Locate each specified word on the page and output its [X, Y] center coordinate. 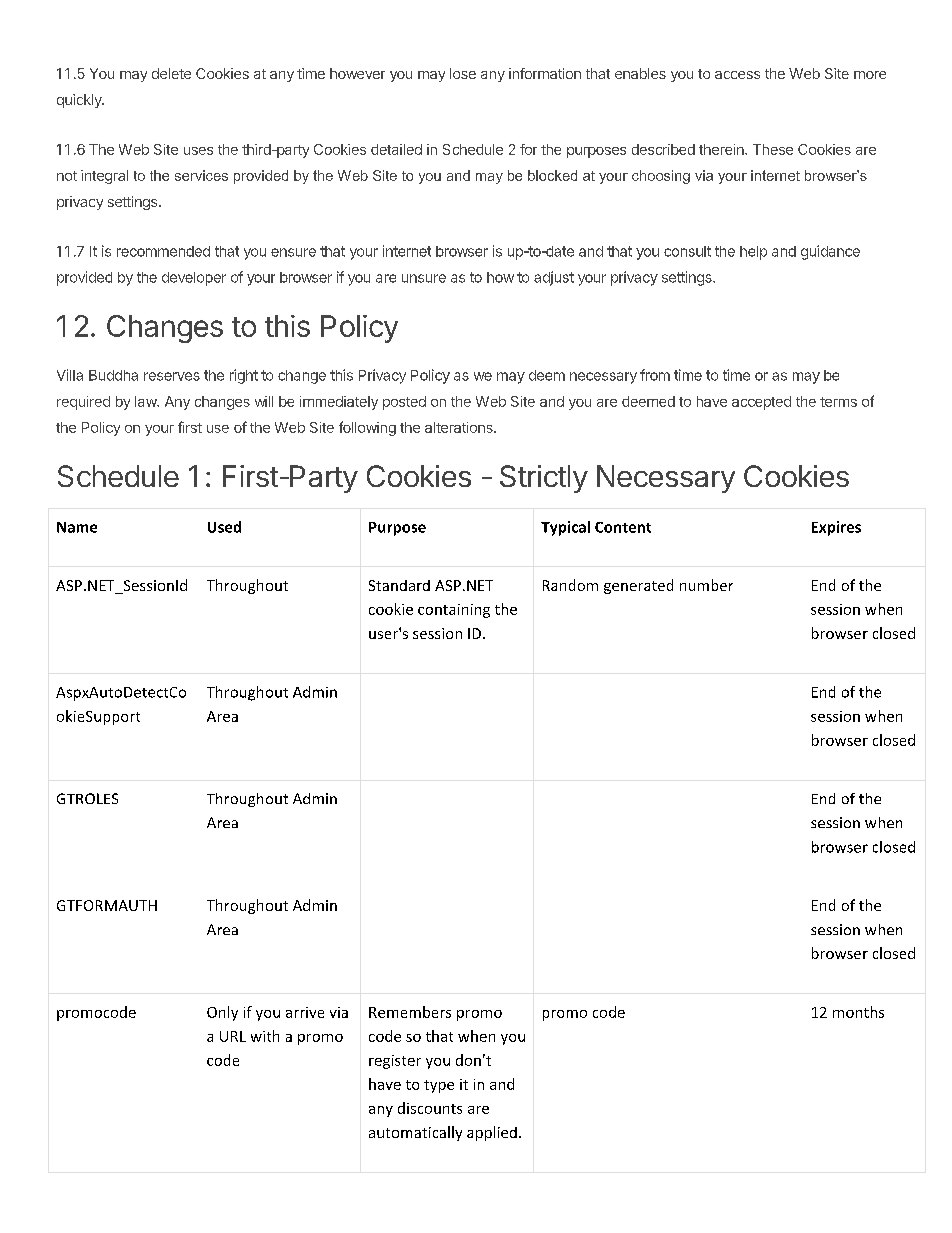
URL [233, 1036]
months [858, 1012]
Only [222, 1013]
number [706, 585]
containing [454, 611]
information [545, 73]
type [439, 1086]
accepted [761, 403]
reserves [172, 376]
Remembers [410, 1012]
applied [492, 1133]
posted [404, 403]
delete [171, 73]
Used [224, 527]
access [737, 75]
